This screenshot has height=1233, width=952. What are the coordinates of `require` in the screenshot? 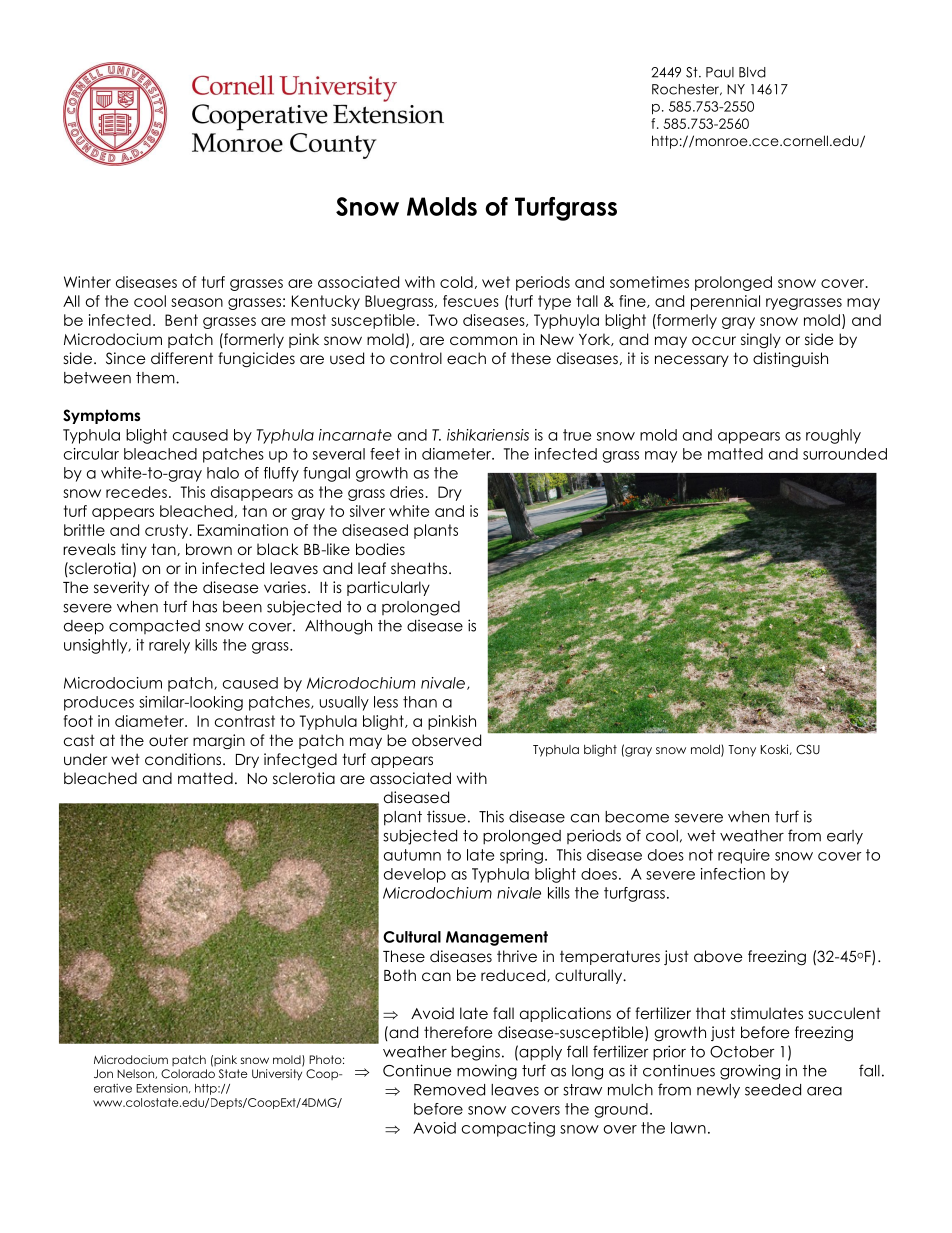 It's located at (744, 856).
